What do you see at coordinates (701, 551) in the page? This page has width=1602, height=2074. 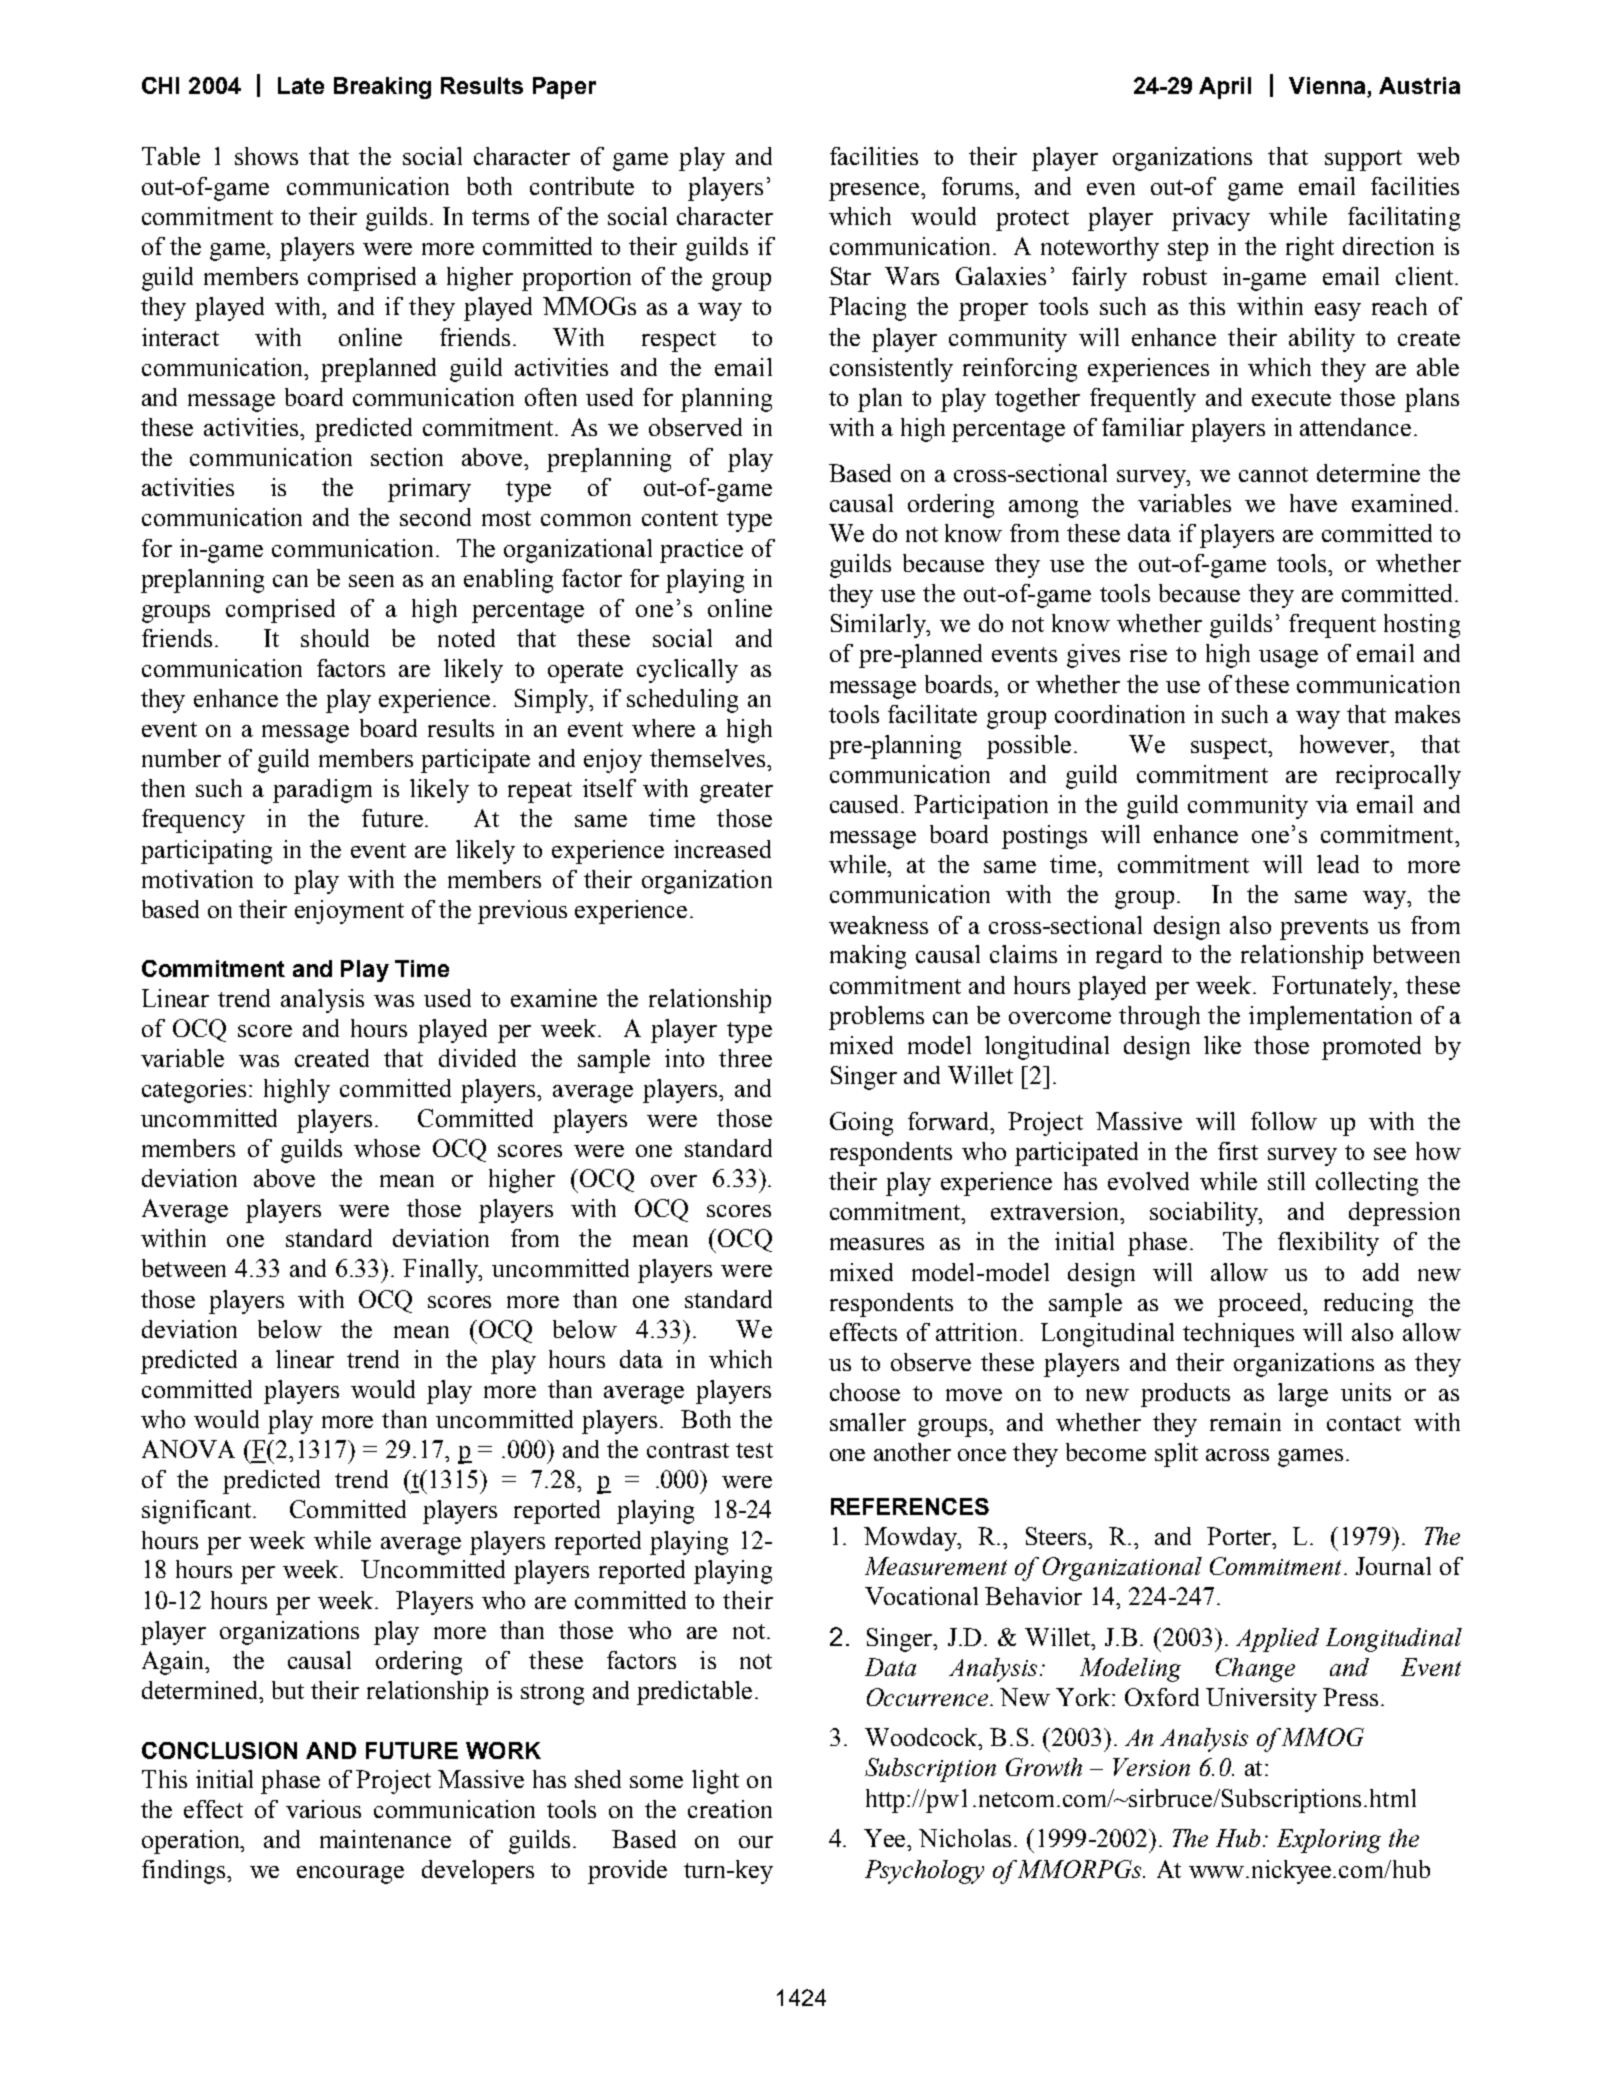 I see `practice` at bounding box center [701, 551].
